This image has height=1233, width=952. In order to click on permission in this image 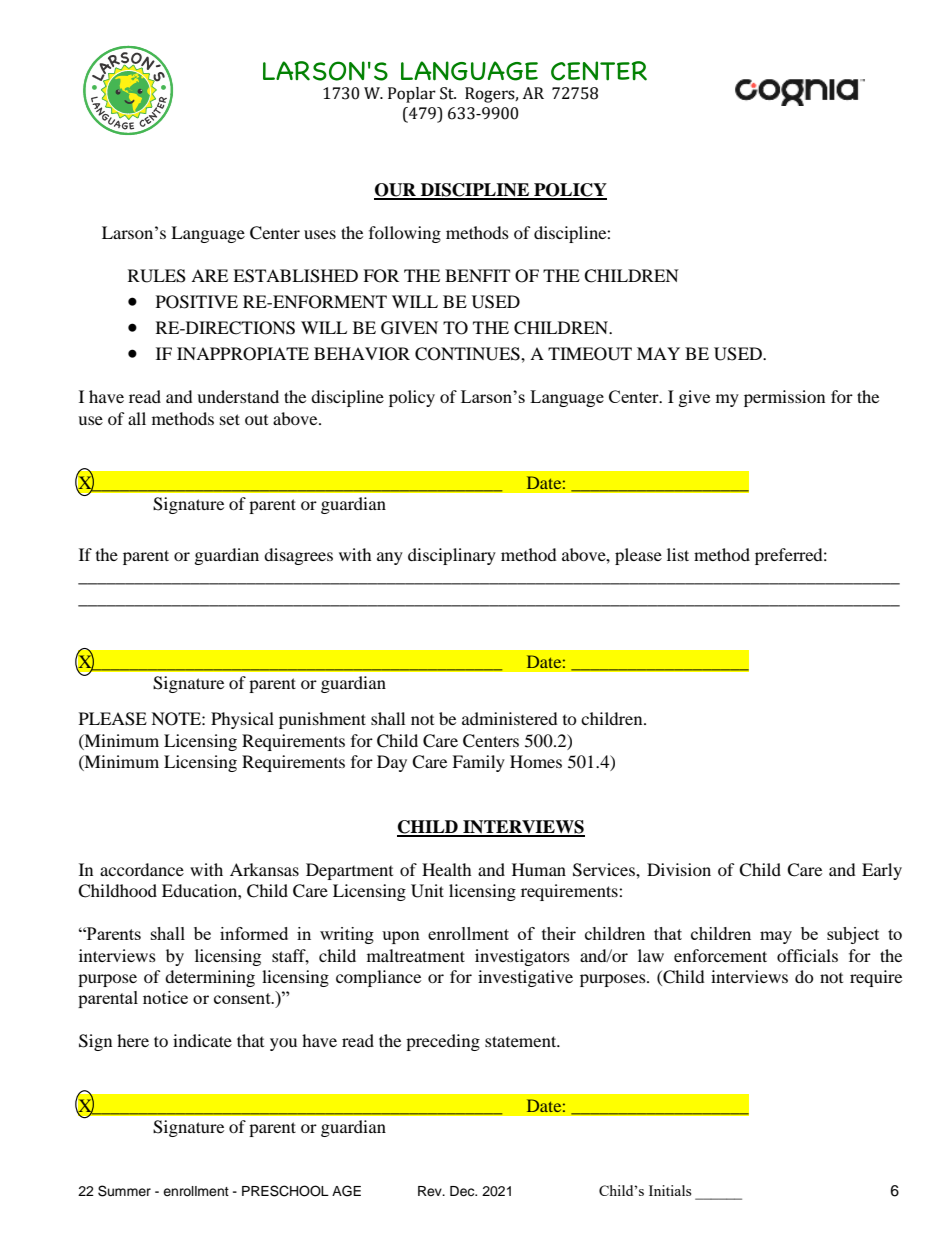, I will do `click(784, 398)`.
